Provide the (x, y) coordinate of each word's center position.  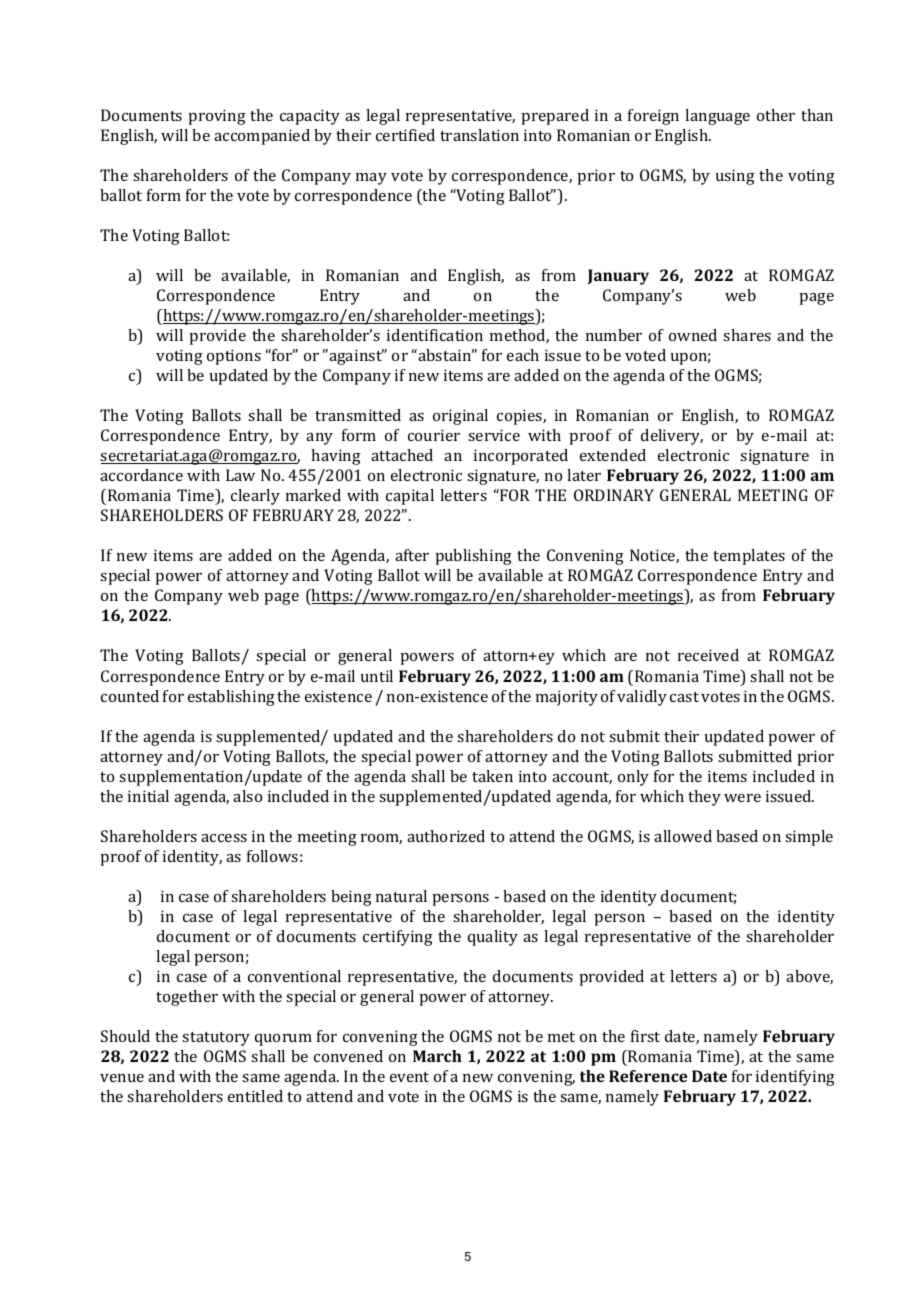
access (224, 838)
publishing (473, 557)
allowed (683, 836)
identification (435, 335)
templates (749, 557)
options (234, 357)
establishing (231, 698)
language (717, 117)
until (377, 676)
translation (479, 135)
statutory (216, 1039)
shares (747, 335)
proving (217, 117)
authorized (446, 836)
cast (684, 697)
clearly (255, 497)
